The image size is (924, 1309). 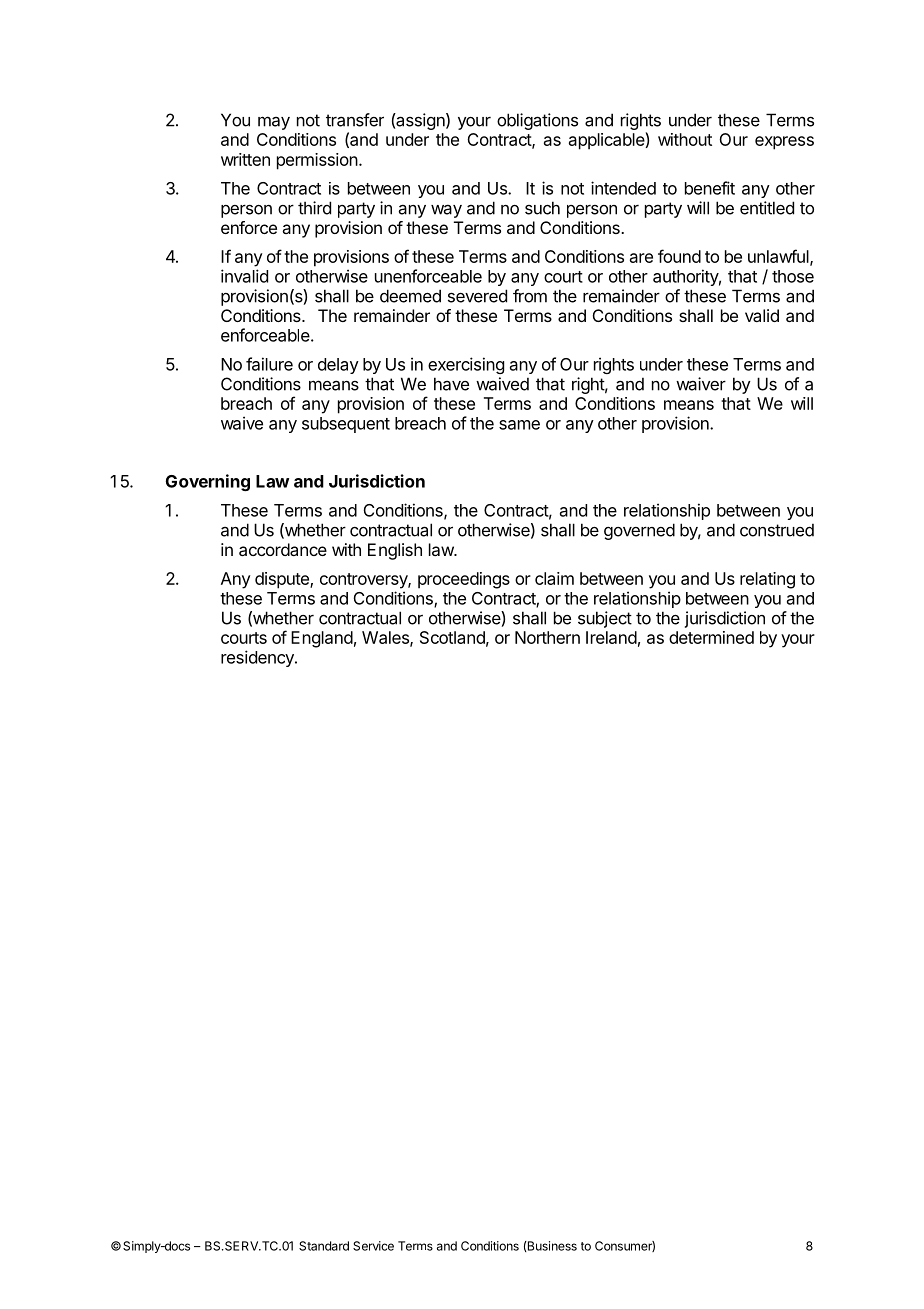 I want to click on Northern, so click(x=547, y=637).
